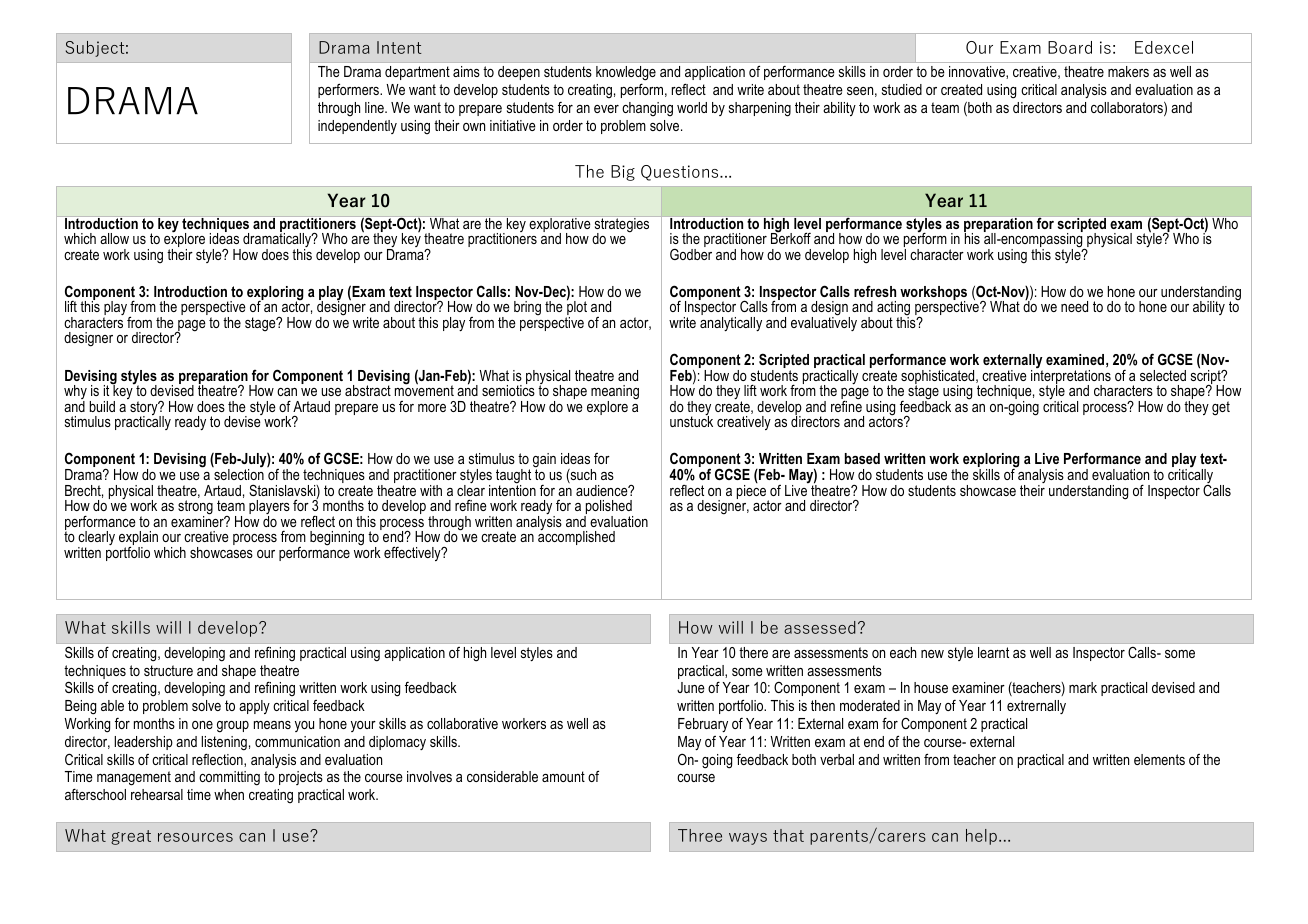 This screenshot has width=1308, height=924. I want to click on get, so click(1221, 408).
